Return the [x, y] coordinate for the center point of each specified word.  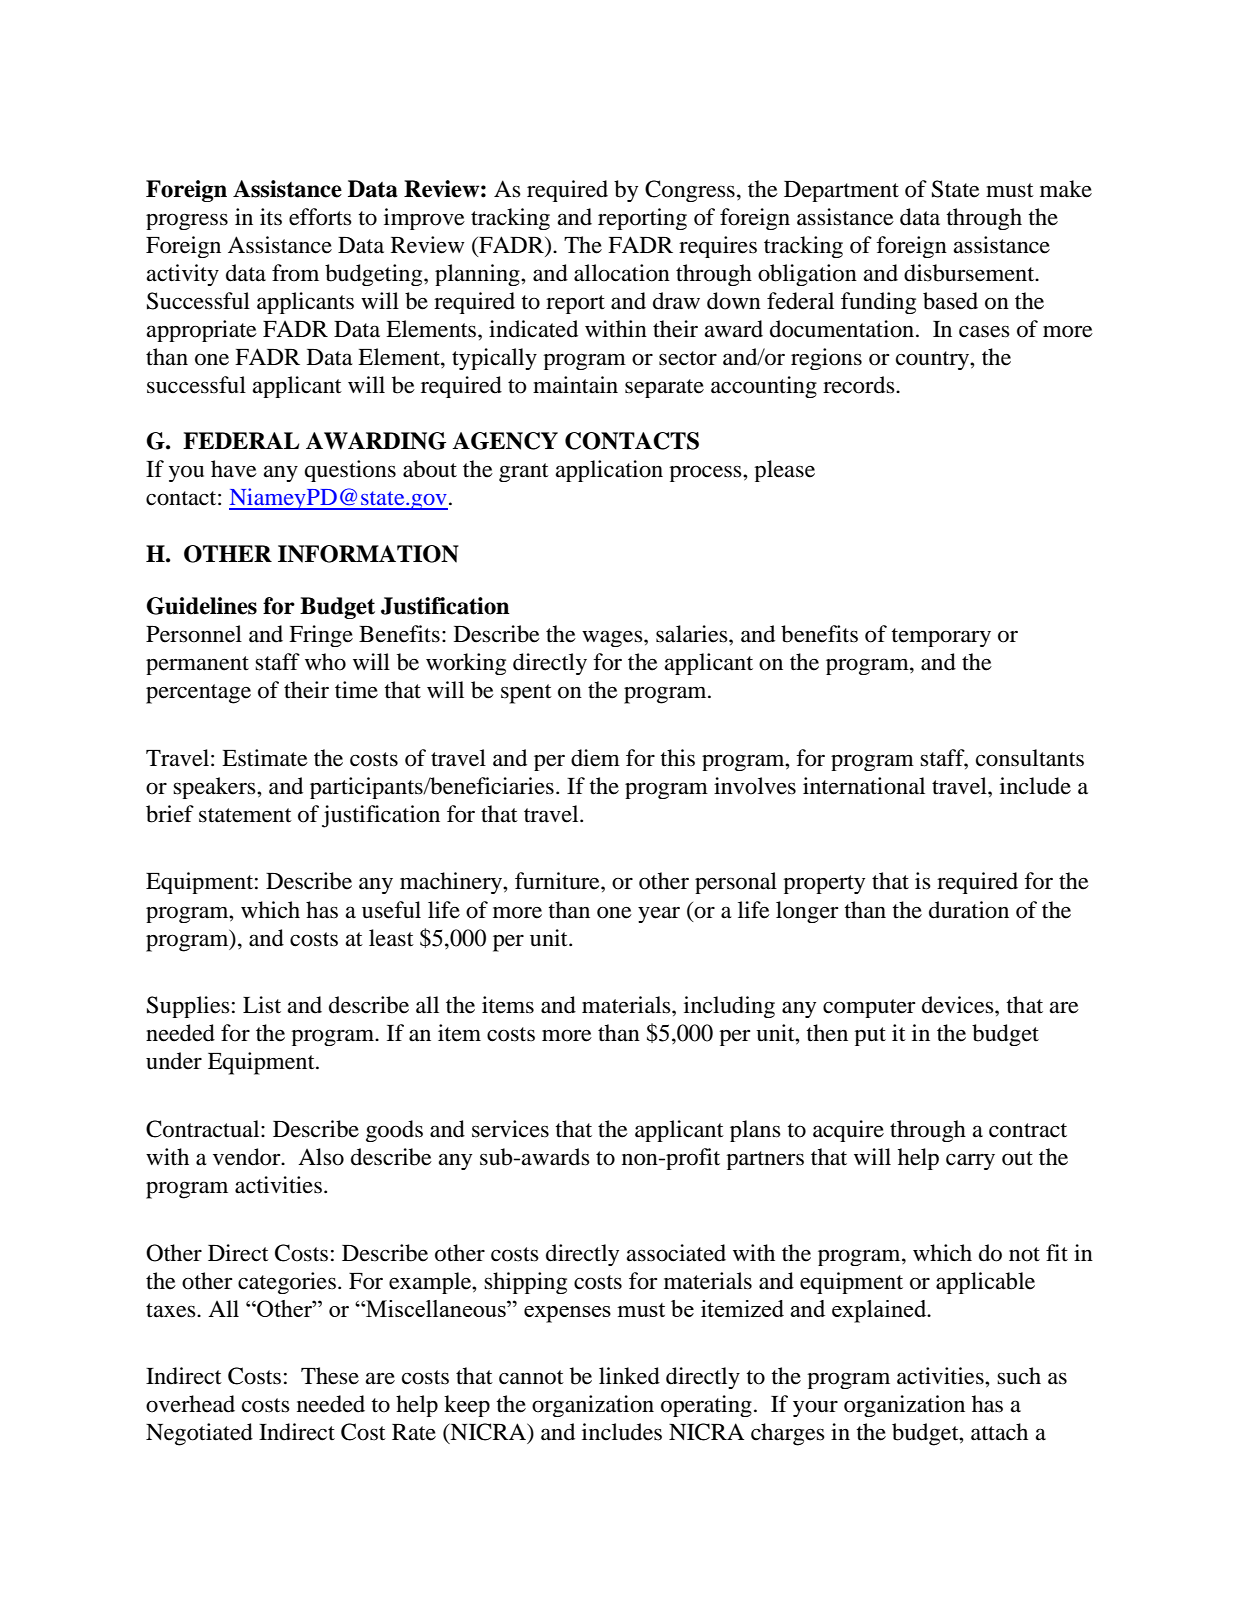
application [609, 471]
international [864, 786]
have [234, 469]
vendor [248, 1157]
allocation [622, 273]
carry [970, 1161]
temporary [941, 637]
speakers [215, 788]
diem [595, 758]
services [510, 1129]
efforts [320, 217]
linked [629, 1376]
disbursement [970, 273]
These [330, 1376]
